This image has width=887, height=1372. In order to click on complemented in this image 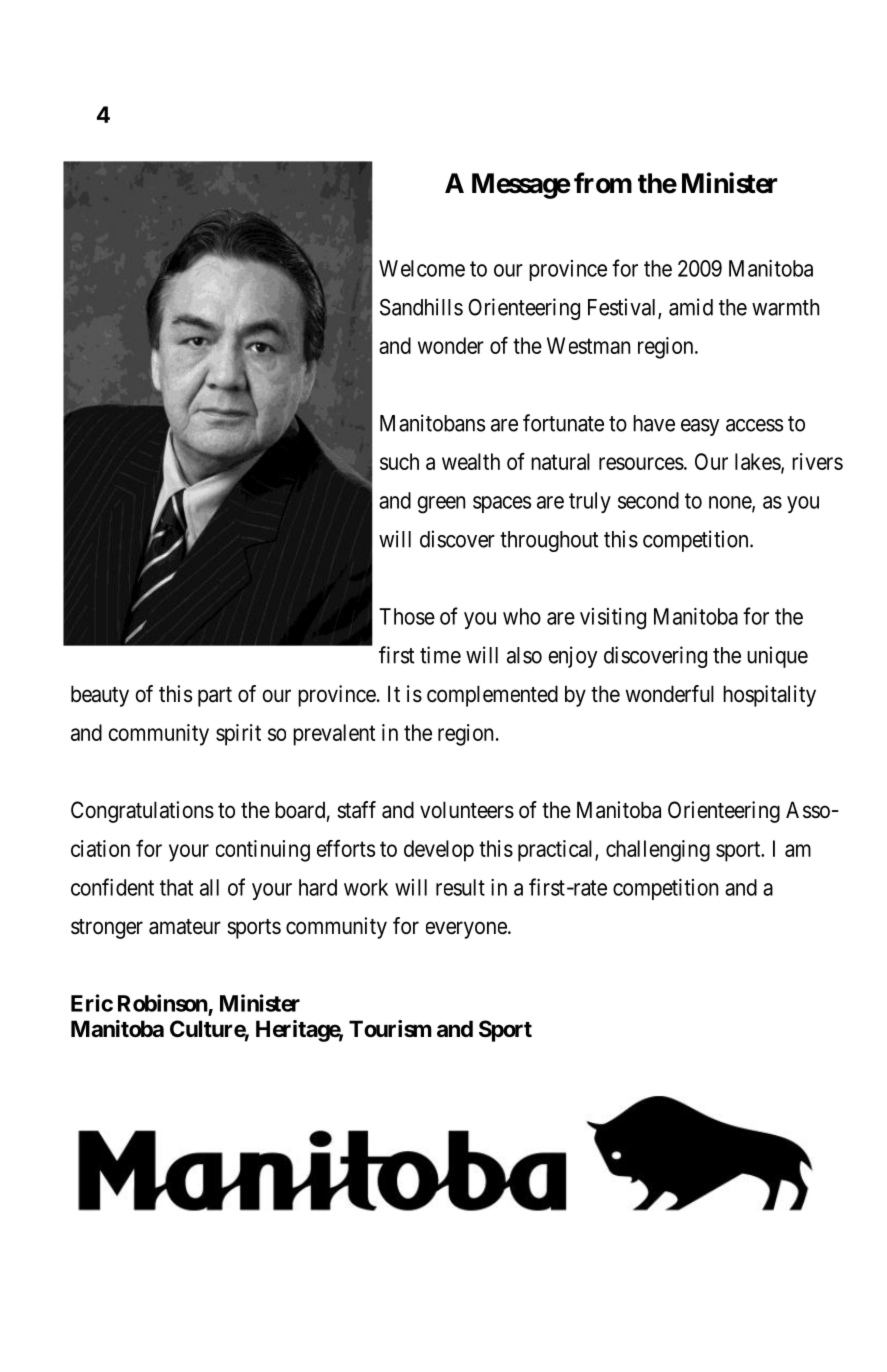, I will do `click(492, 696)`.
